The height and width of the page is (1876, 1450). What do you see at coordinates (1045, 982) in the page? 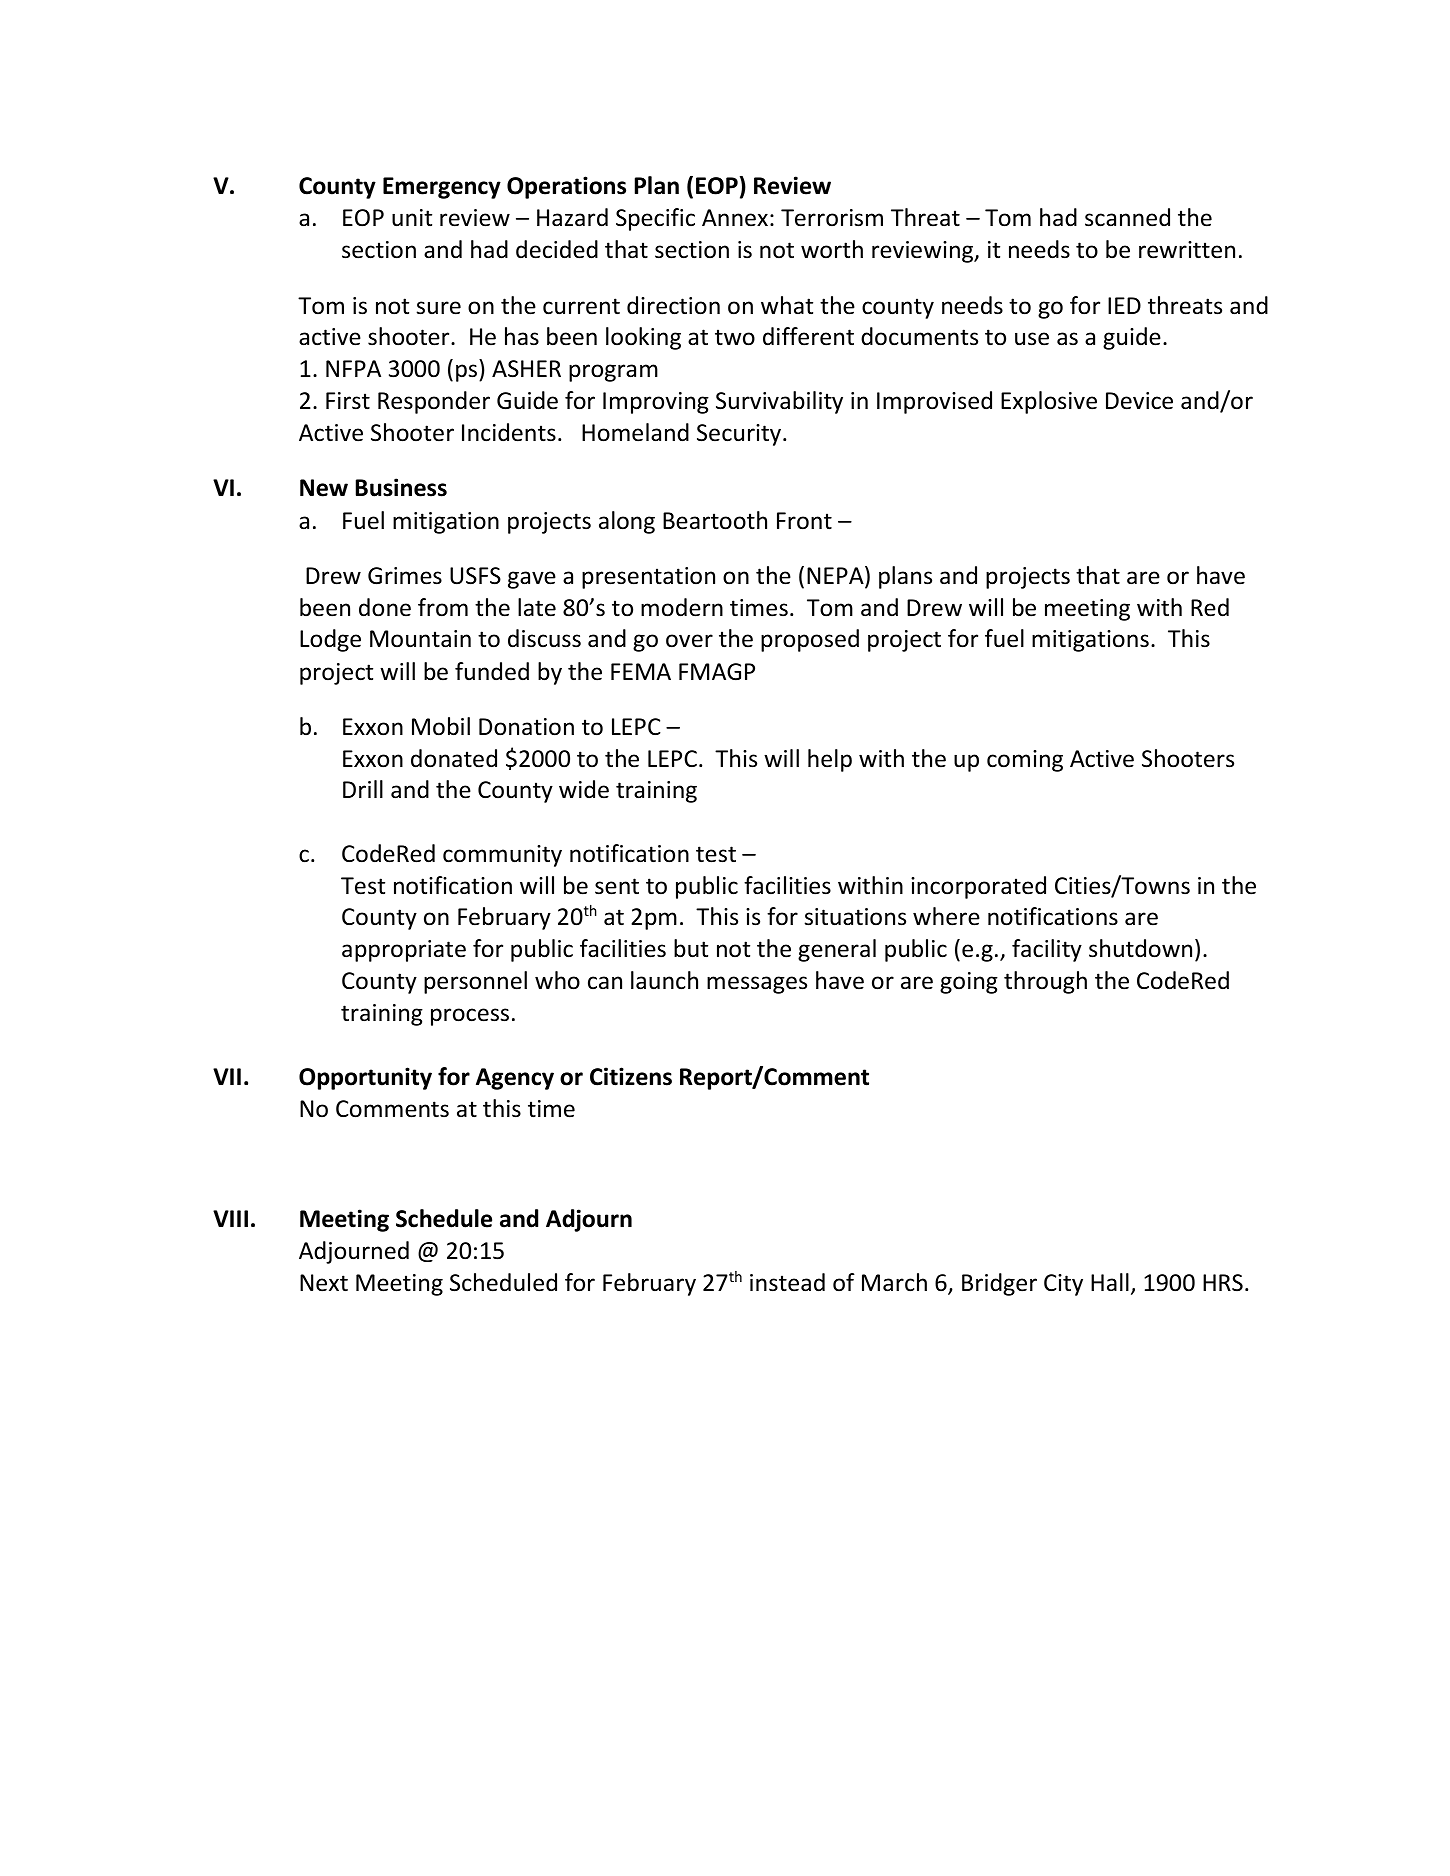
I see `through` at bounding box center [1045, 982].
